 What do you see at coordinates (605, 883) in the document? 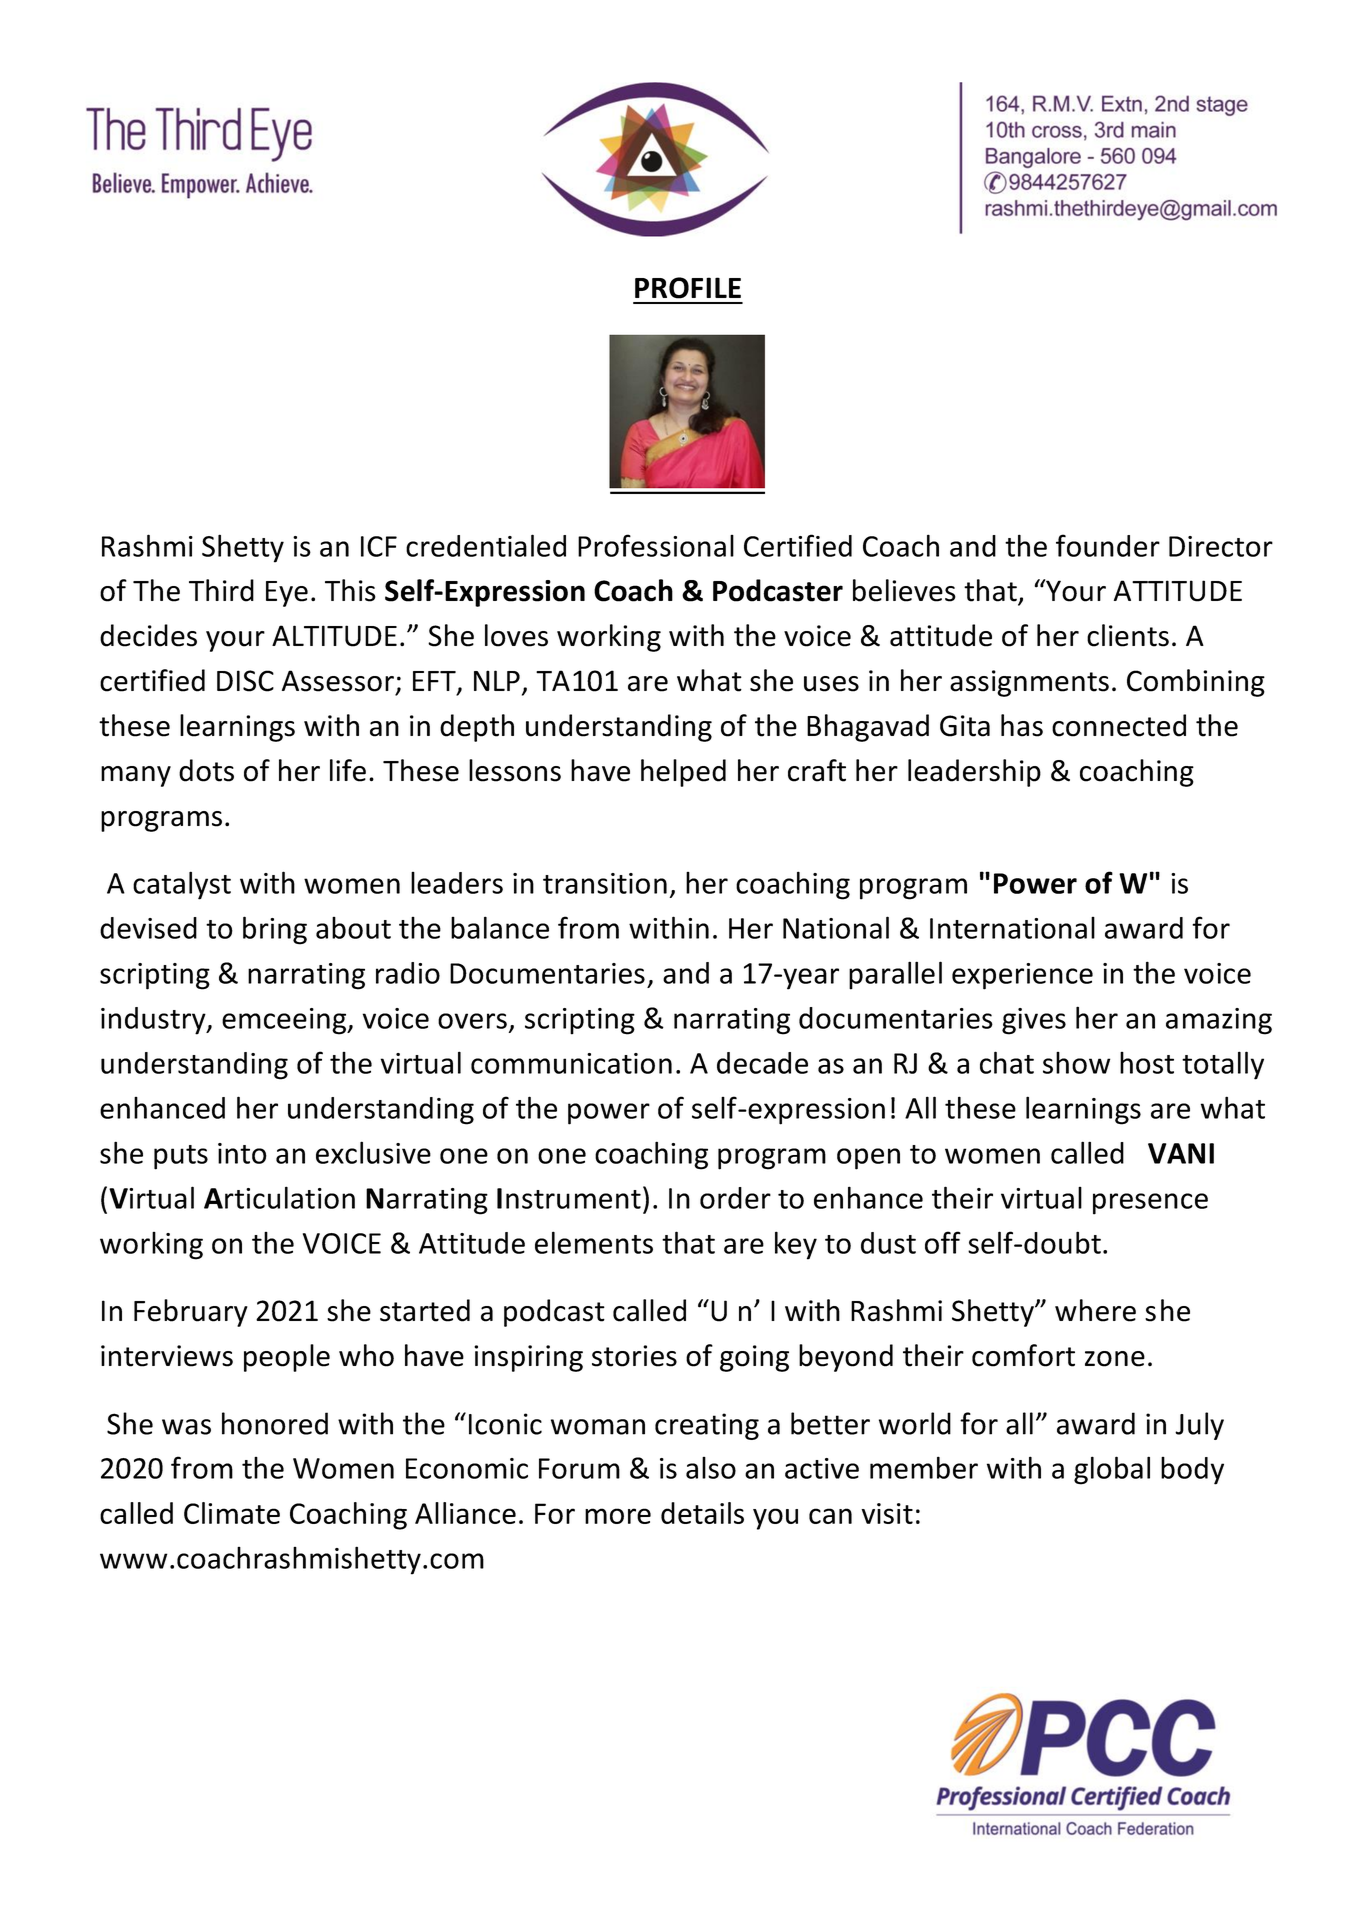
I see `transition` at bounding box center [605, 883].
